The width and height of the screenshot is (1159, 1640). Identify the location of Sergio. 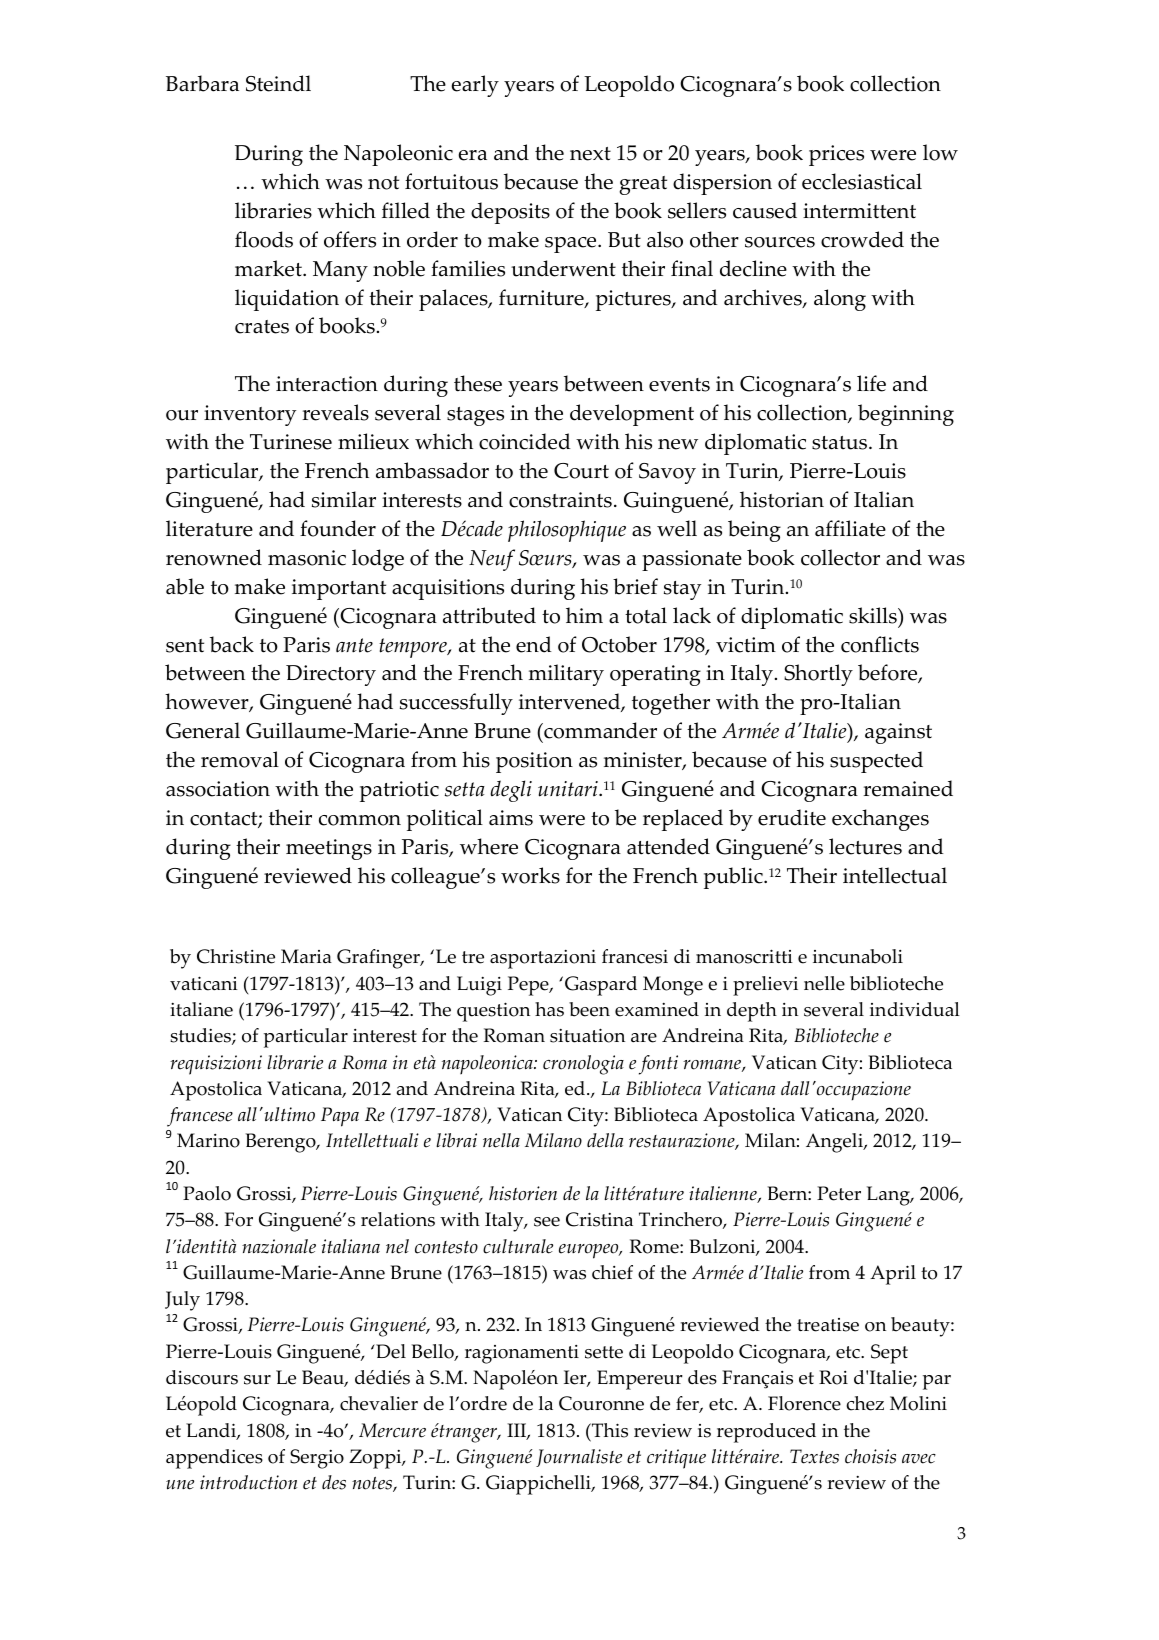
(317, 1459).
